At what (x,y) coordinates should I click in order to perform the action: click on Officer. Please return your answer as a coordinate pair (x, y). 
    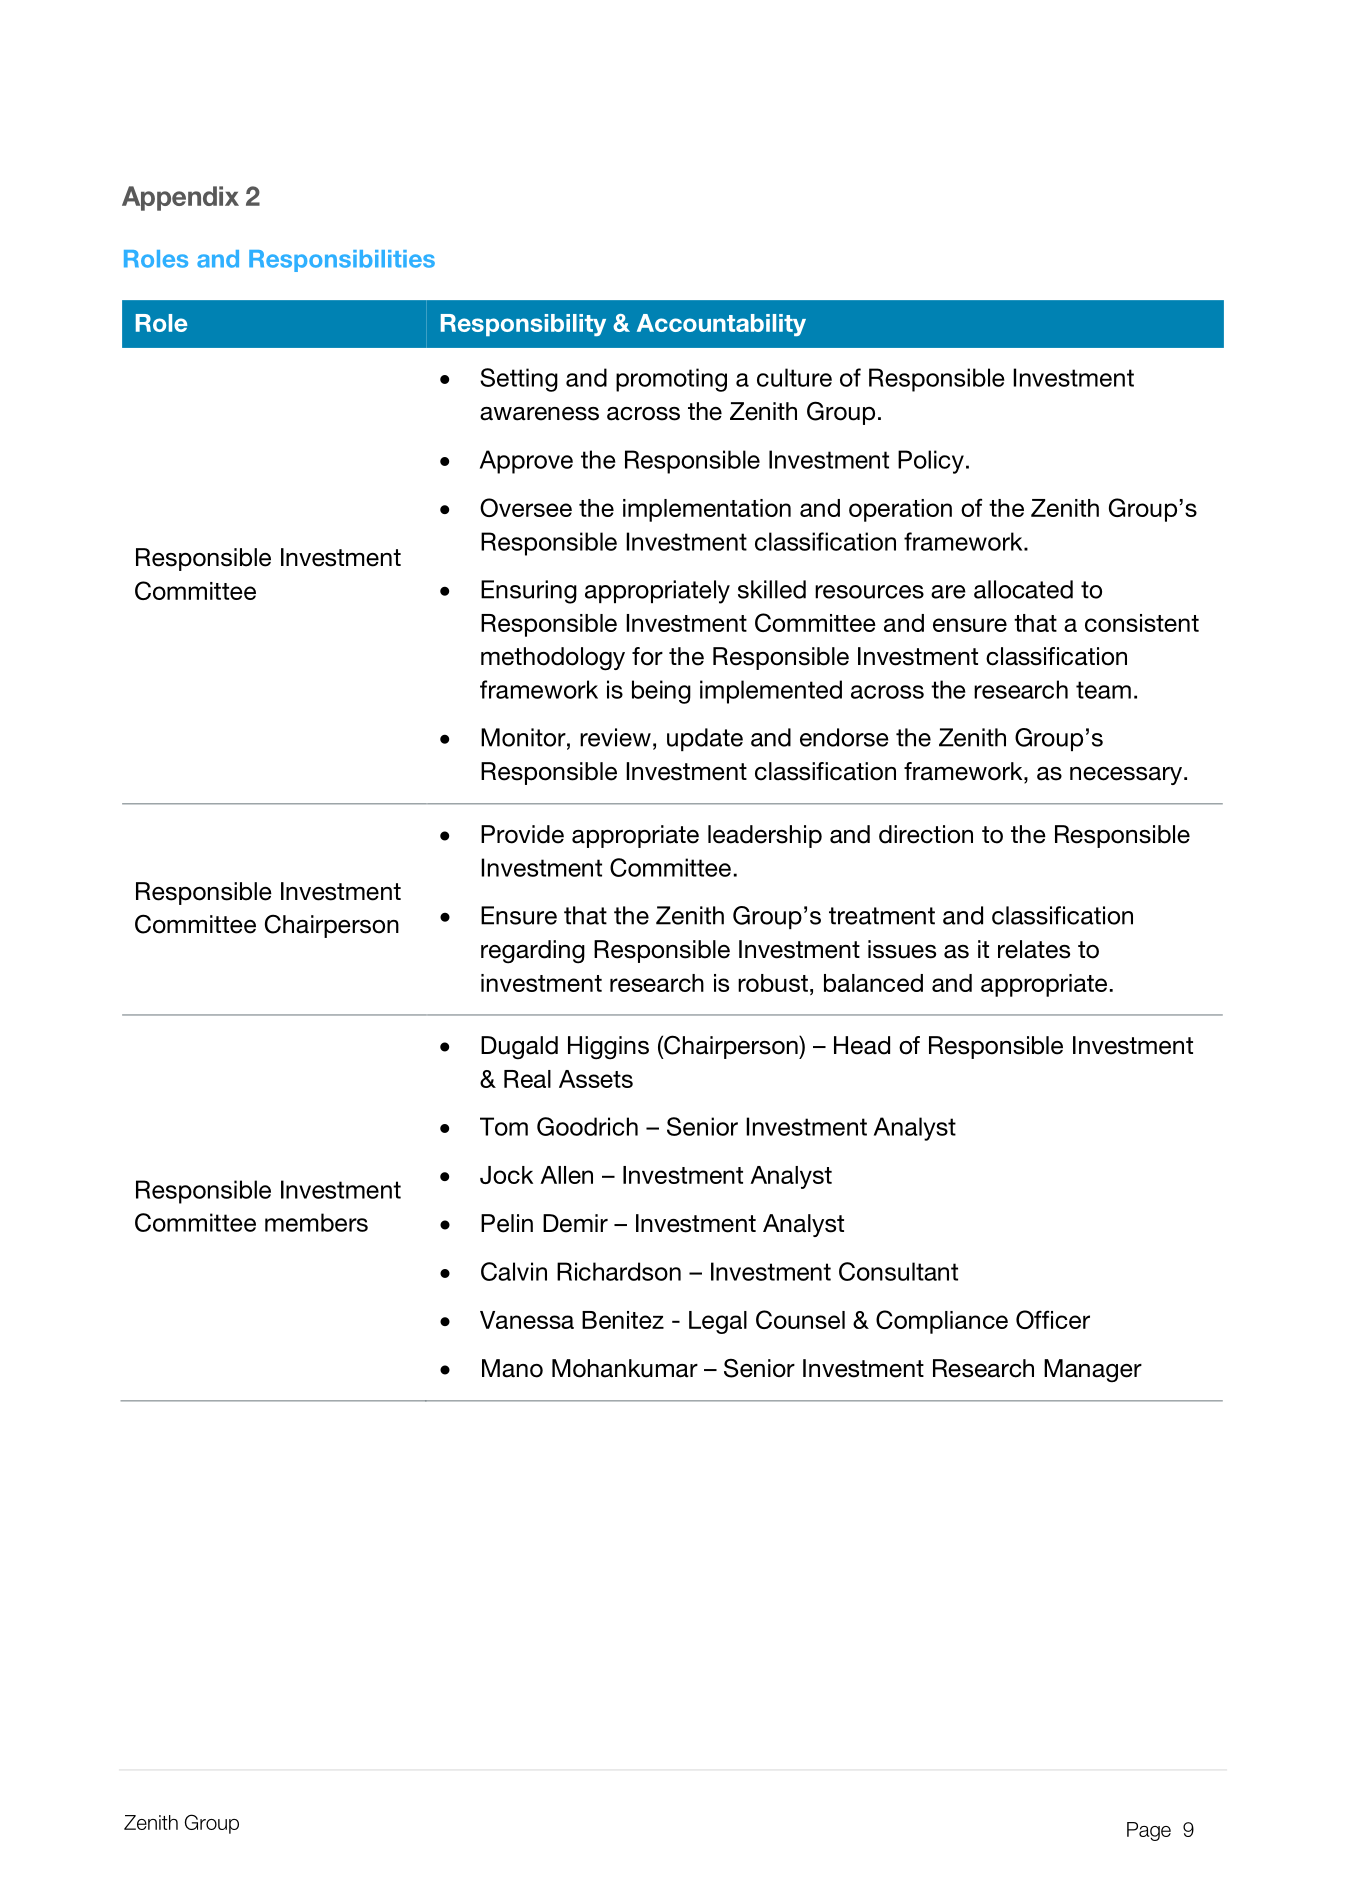
    Looking at the image, I should click on (1053, 1319).
